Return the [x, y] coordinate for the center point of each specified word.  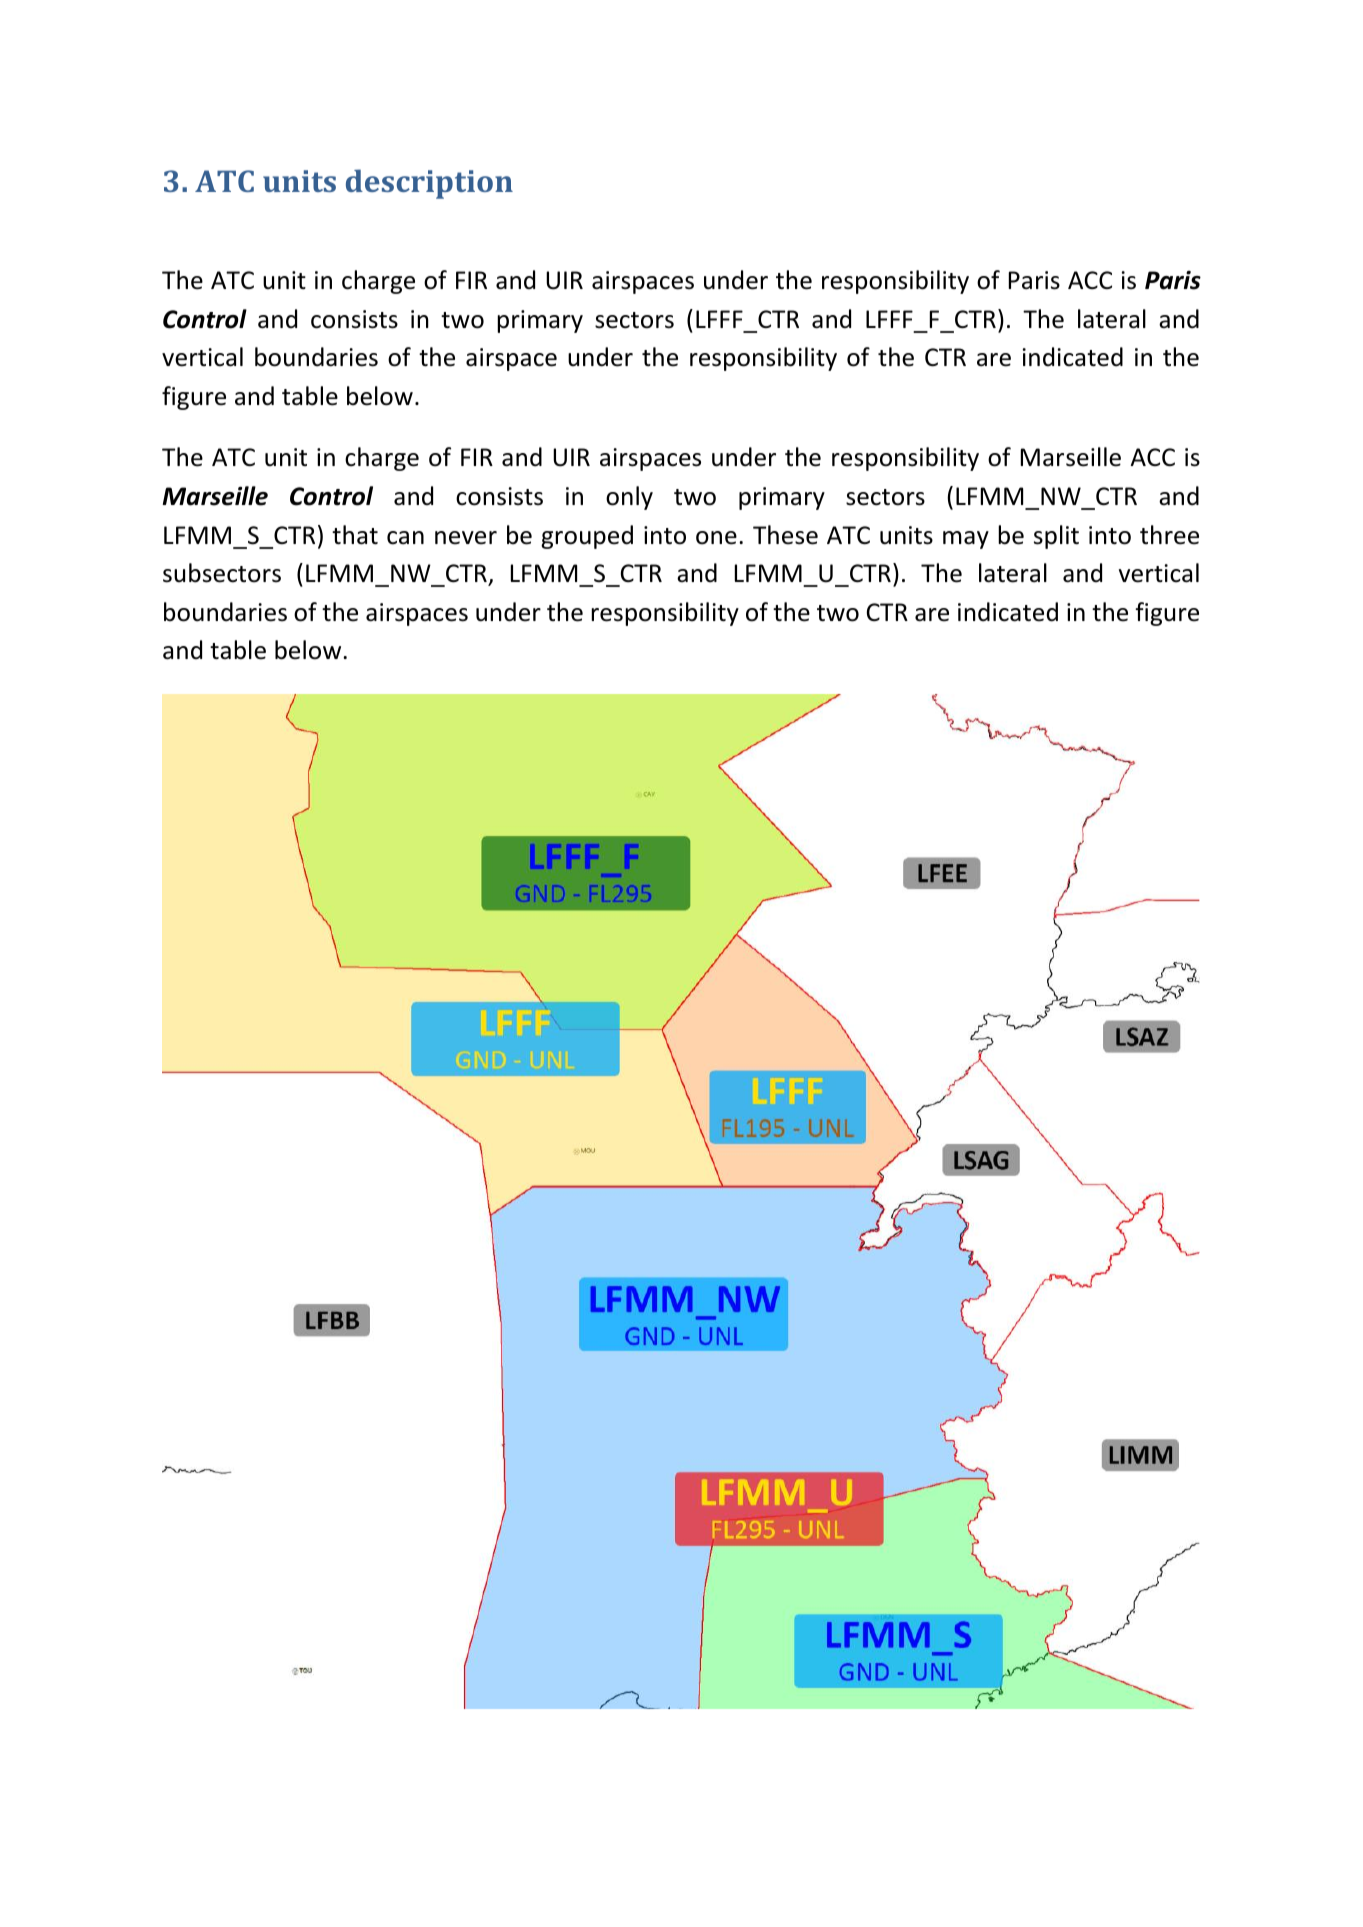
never [466, 538]
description [429, 184]
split [1056, 537]
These [785, 535]
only [629, 498]
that [355, 535]
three [1169, 535]
